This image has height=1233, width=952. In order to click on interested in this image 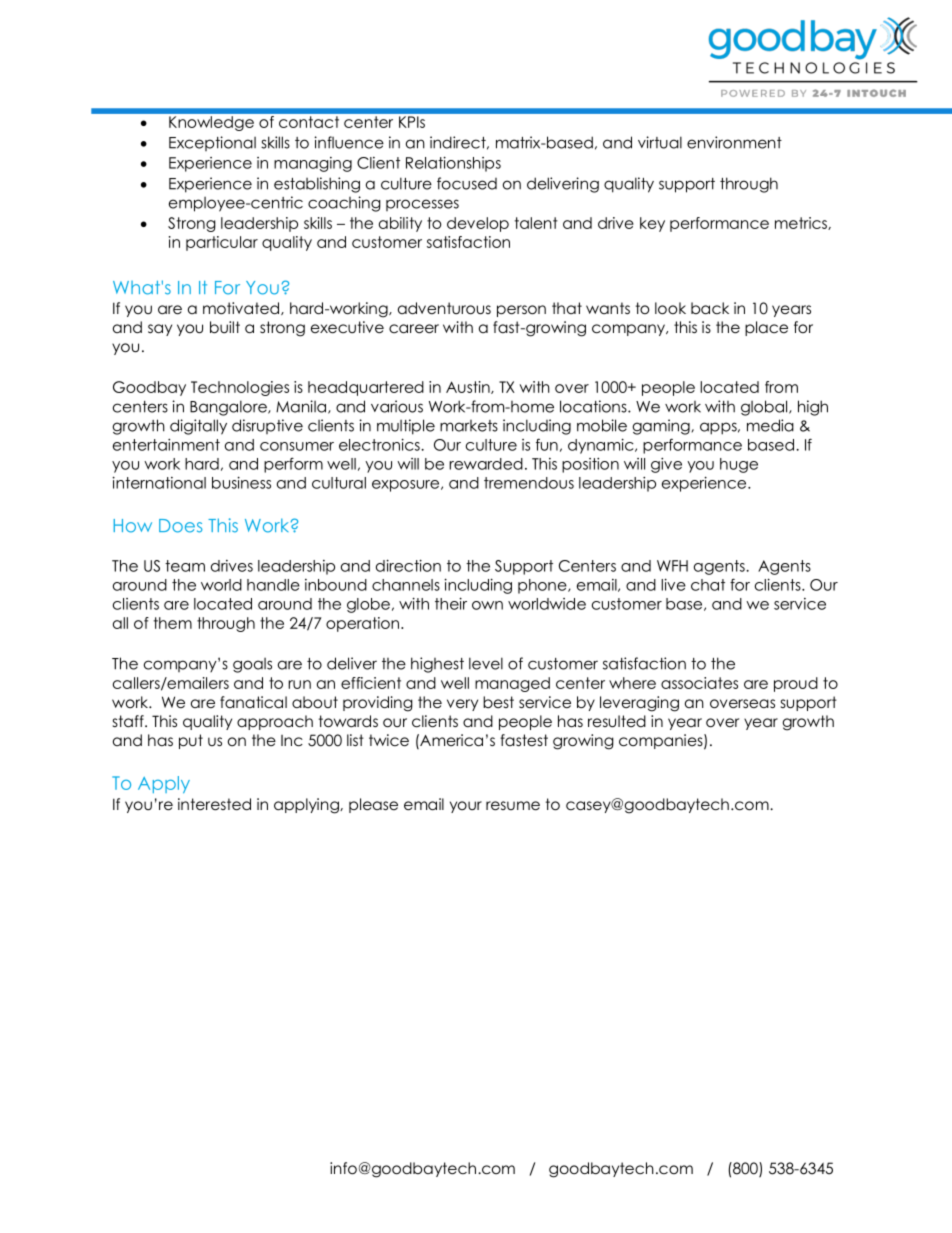, I will do `click(214, 804)`.
